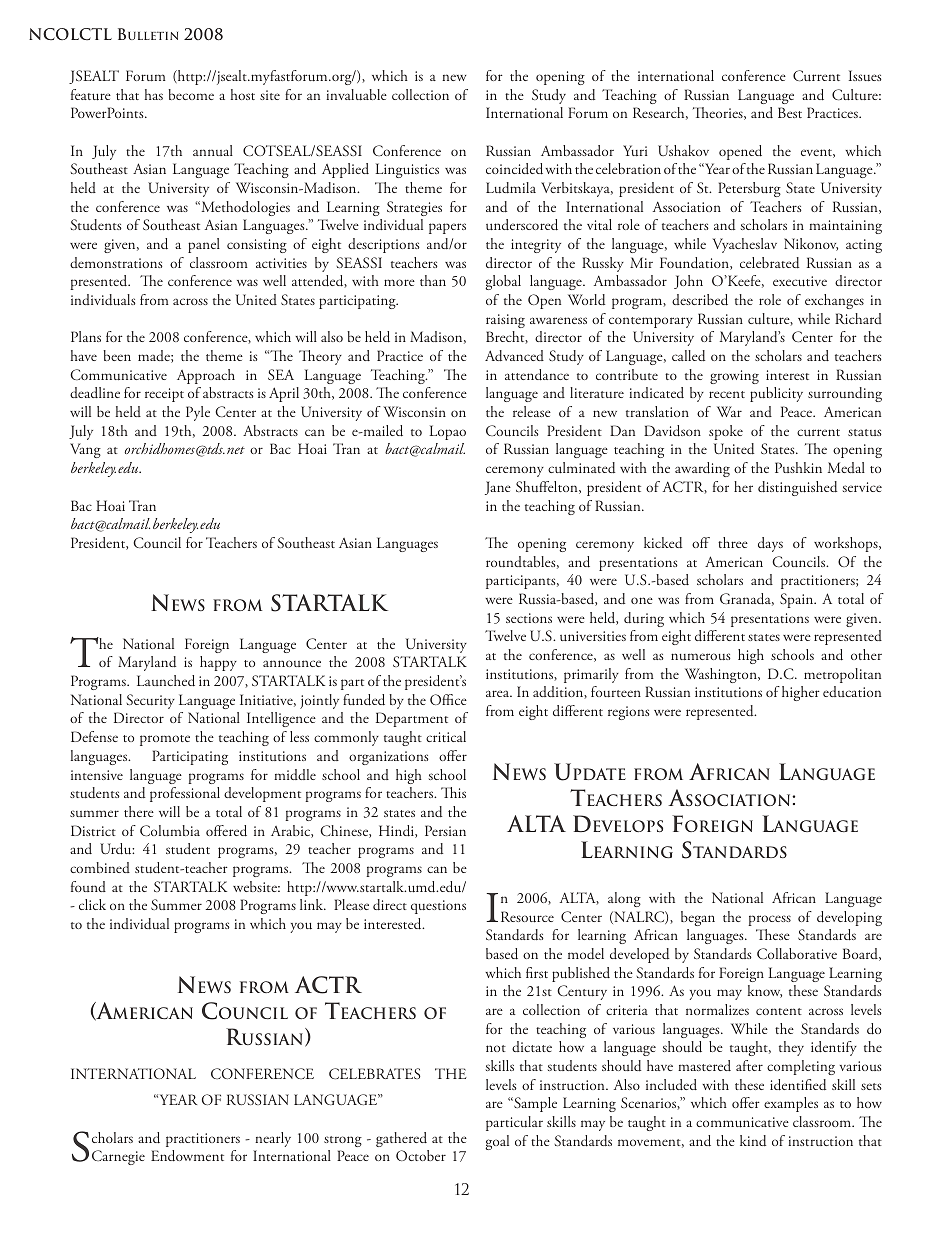  Describe the element at coordinates (191, 94) in the image. I see `become` at that location.
